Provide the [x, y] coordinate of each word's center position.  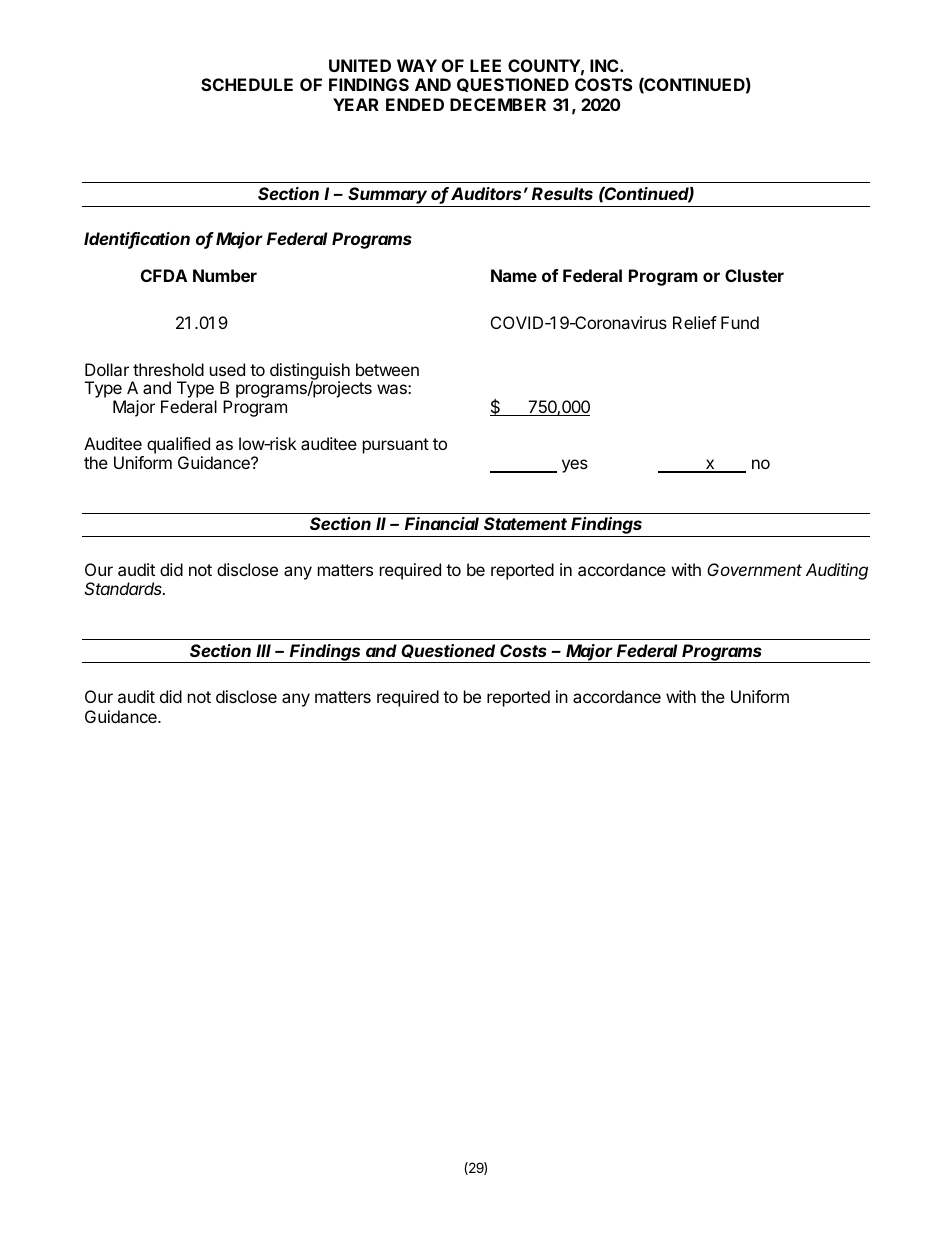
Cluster [754, 275]
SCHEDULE [247, 84]
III [263, 650]
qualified [179, 447]
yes [575, 466]
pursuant [396, 446]
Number [225, 275]
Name [514, 275]
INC [605, 65]
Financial [442, 523]
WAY [417, 65]
